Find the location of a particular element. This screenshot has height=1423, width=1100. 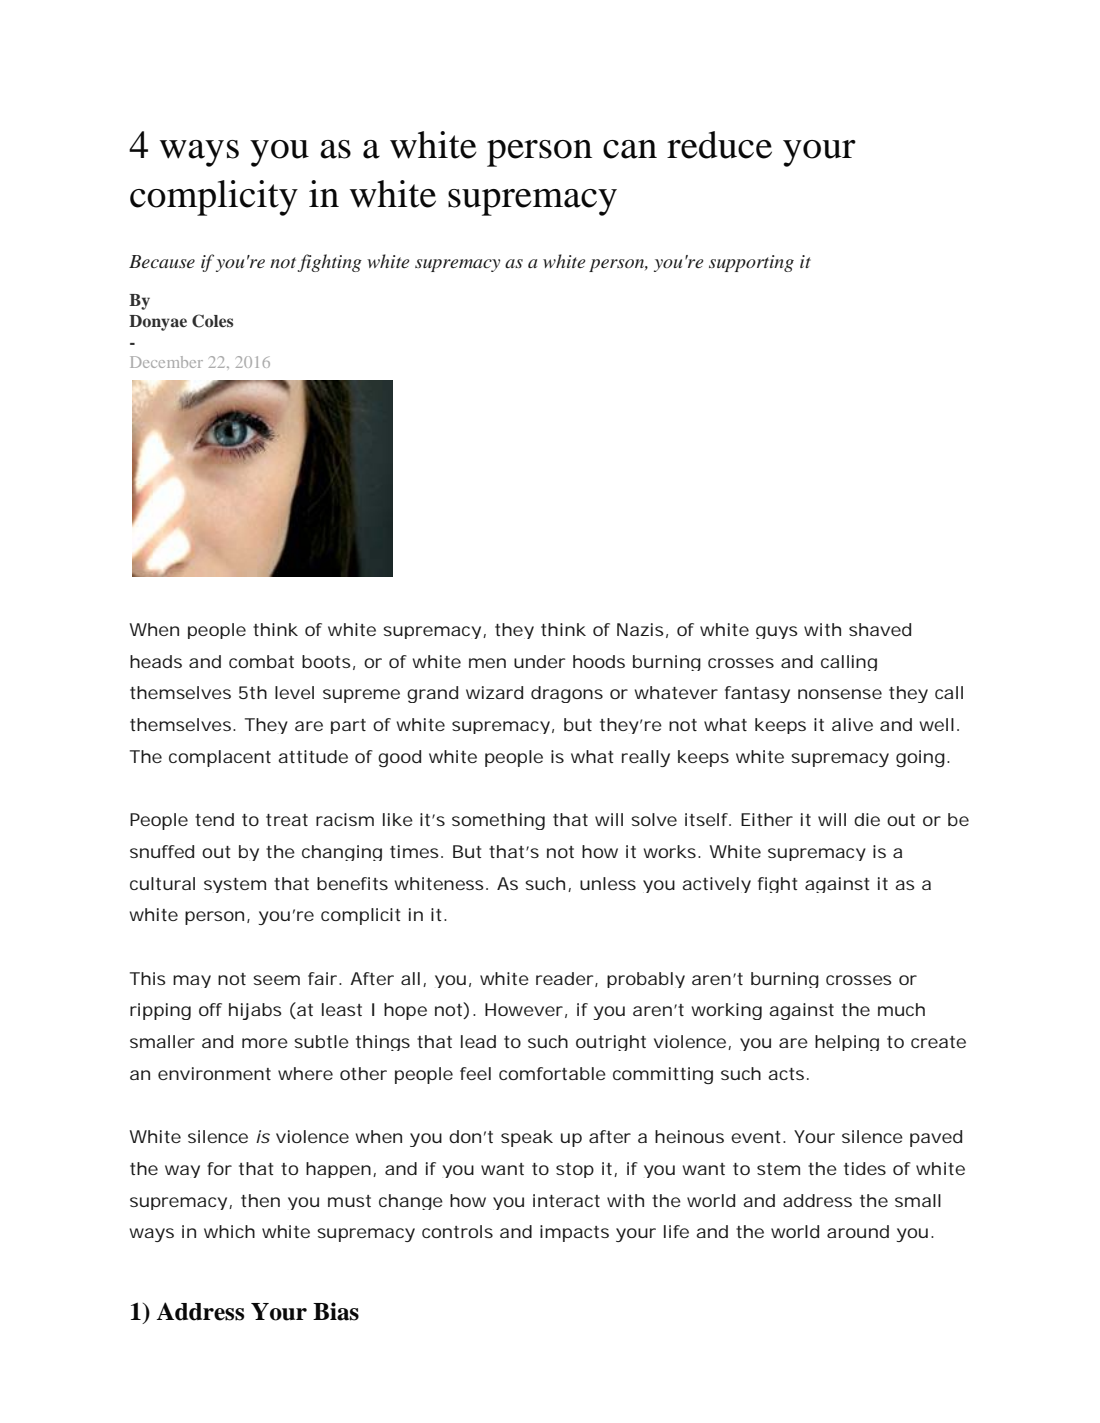

around is located at coordinates (858, 1231).
